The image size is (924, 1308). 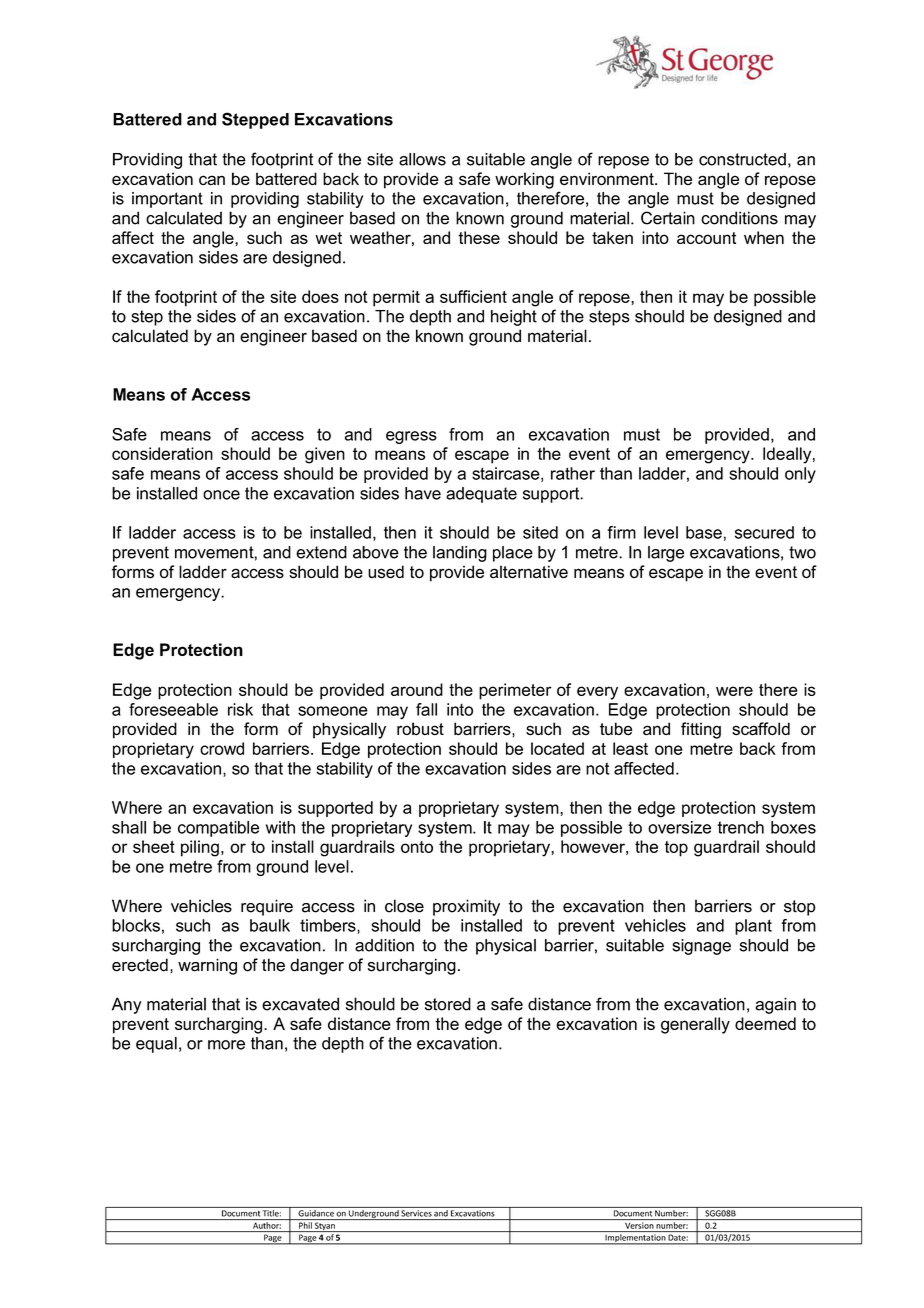 I want to click on allows, so click(x=422, y=159).
